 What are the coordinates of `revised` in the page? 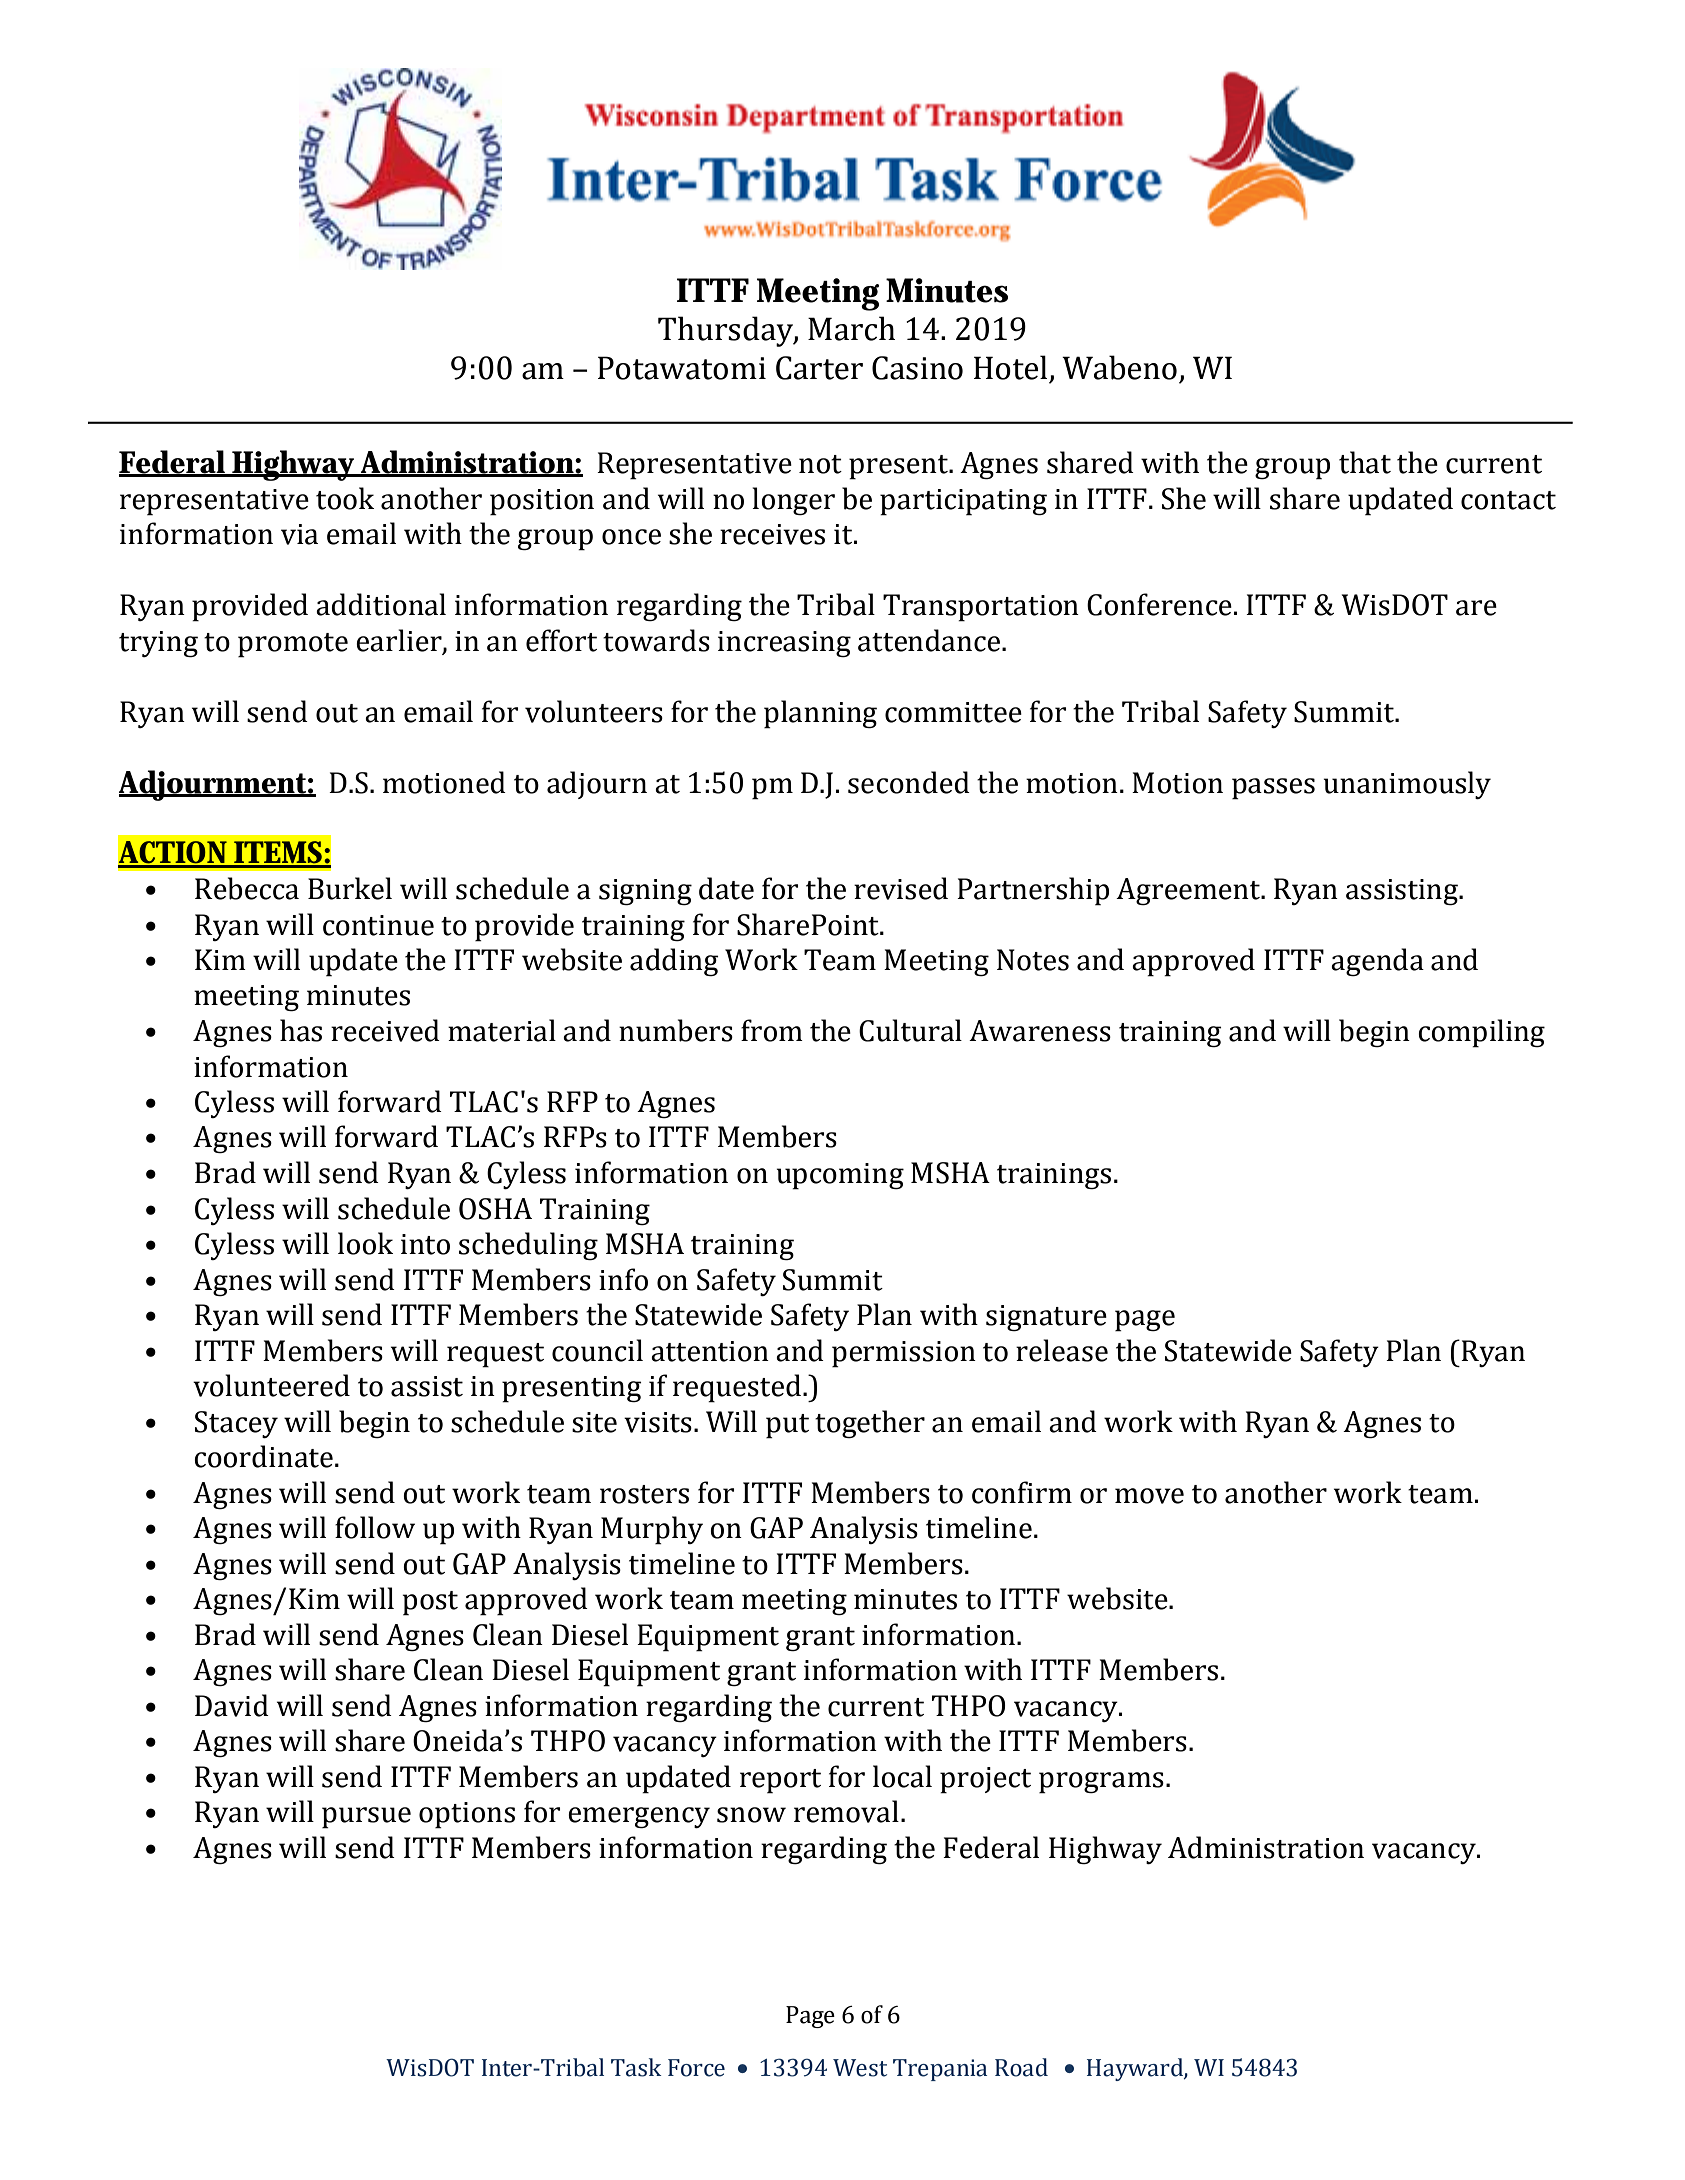 It's located at (901, 888).
